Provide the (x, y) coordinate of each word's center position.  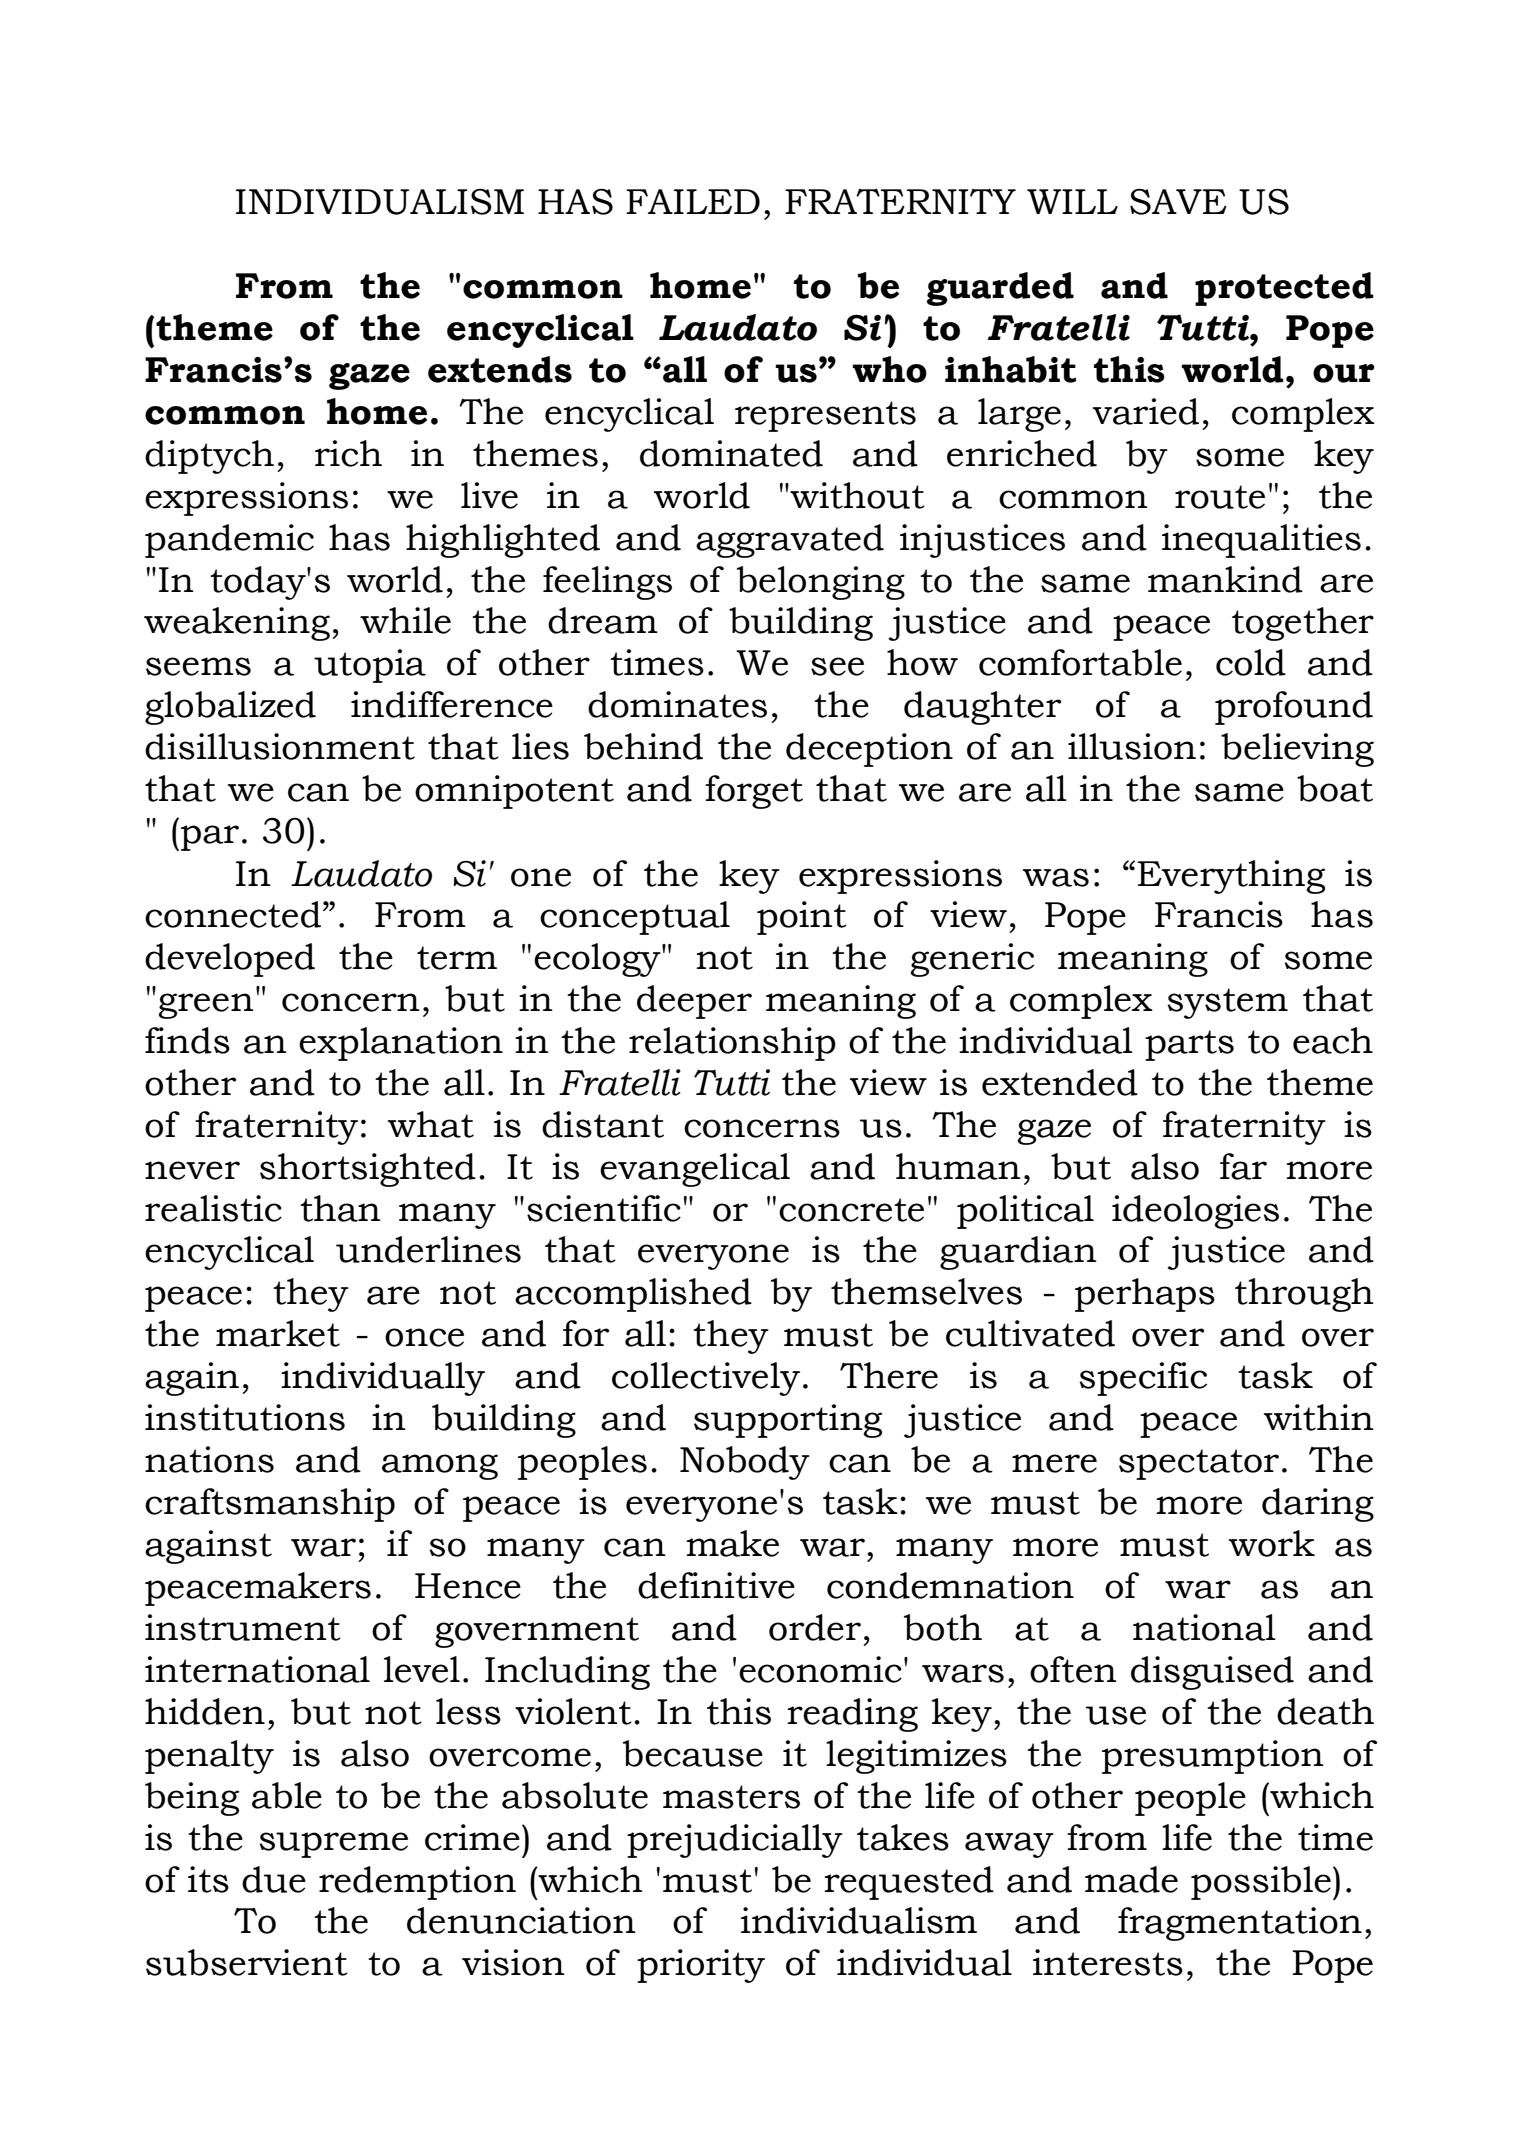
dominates (677, 704)
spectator (1199, 1464)
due (274, 1879)
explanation (401, 1044)
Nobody (745, 1463)
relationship (732, 1044)
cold (1251, 662)
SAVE (1178, 202)
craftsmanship (270, 1505)
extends (500, 369)
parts (1189, 1045)
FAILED (693, 201)
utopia (370, 666)
